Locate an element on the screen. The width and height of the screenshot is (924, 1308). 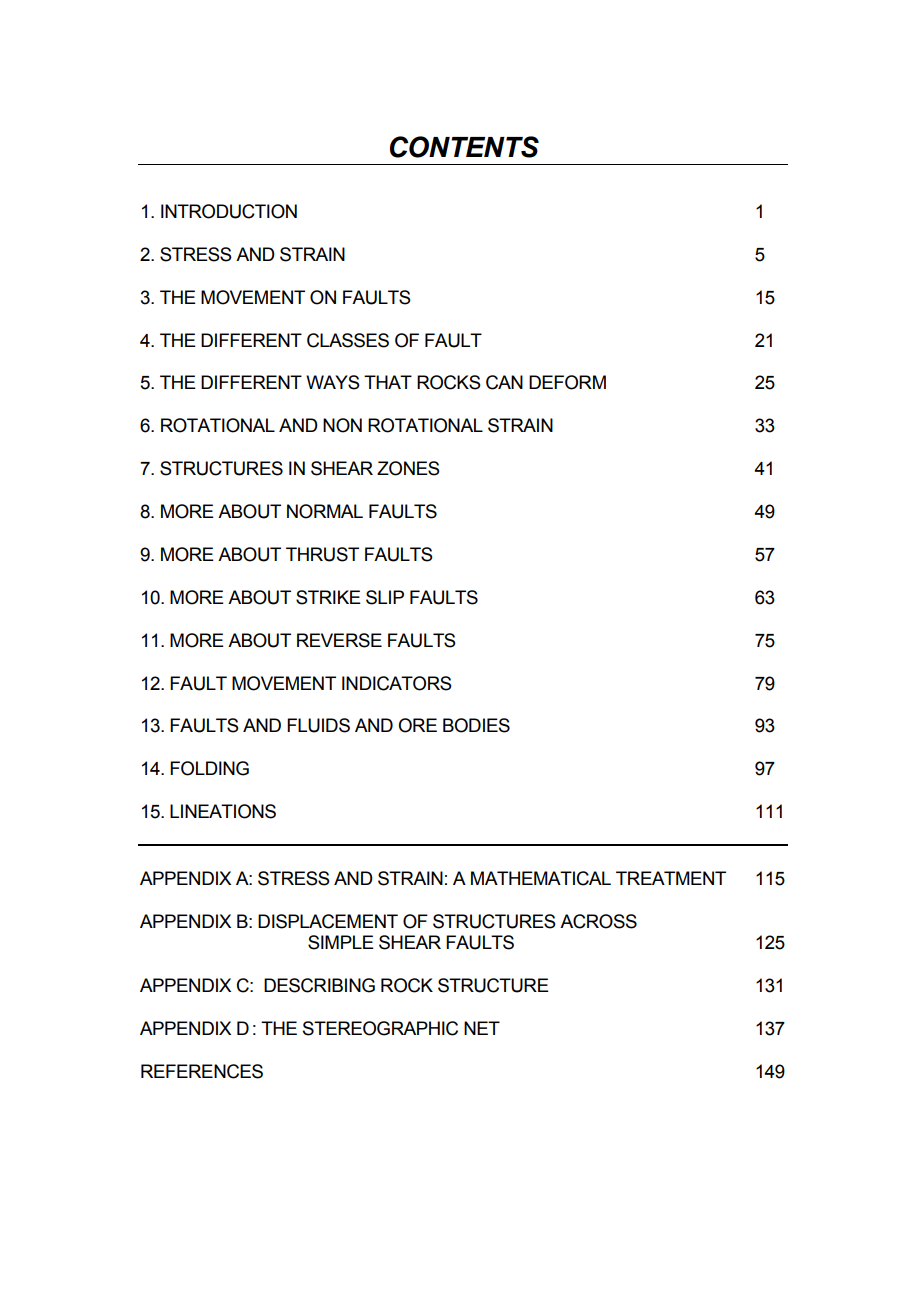
CONTENTS is located at coordinates (464, 147).
